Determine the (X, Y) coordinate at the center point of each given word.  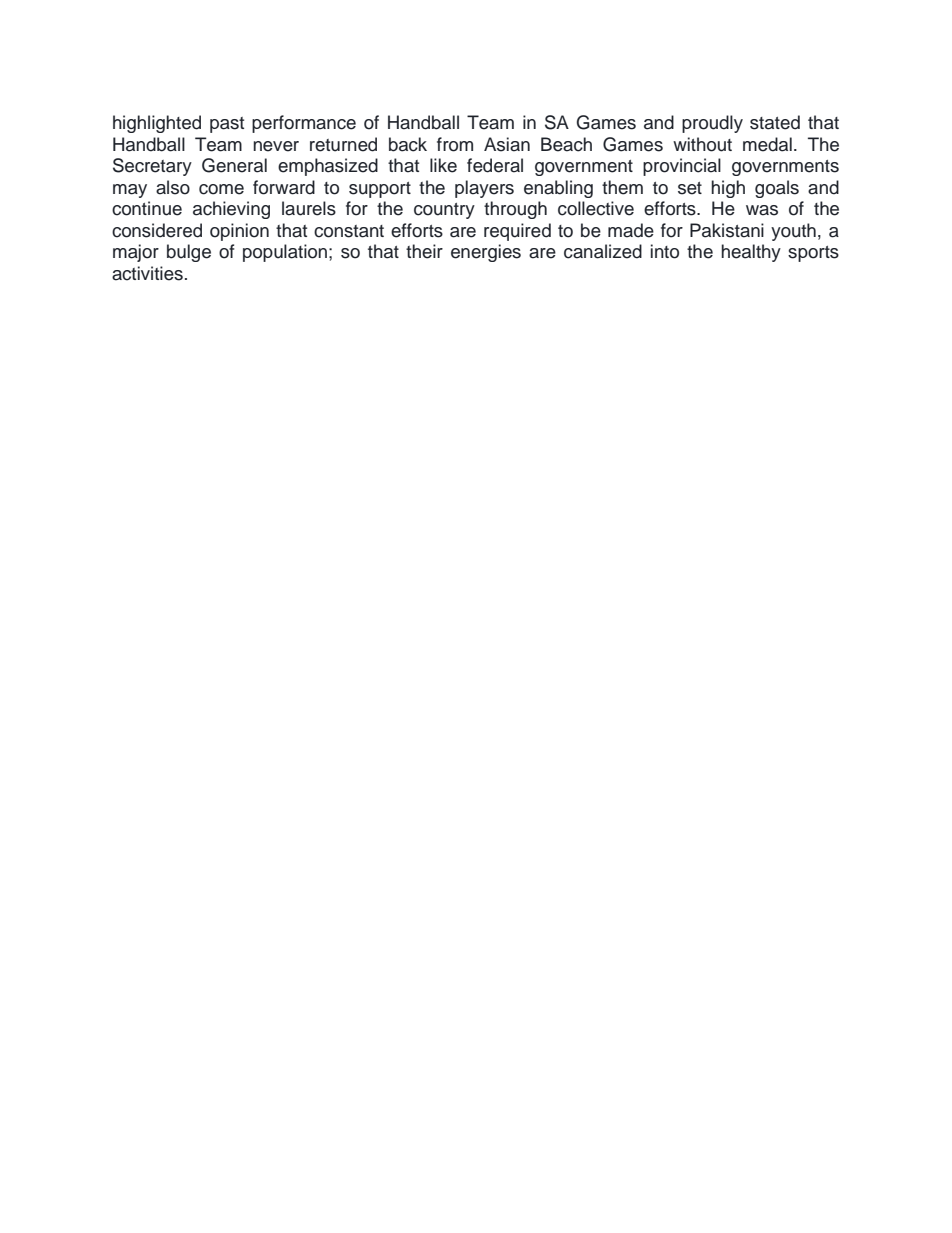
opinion (239, 232)
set (690, 188)
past (227, 125)
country (444, 211)
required (517, 232)
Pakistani (727, 230)
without (702, 144)
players (484, 189)
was (762, 210)
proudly (712, 124)
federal (495, 165)
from (455, 144)
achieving (231, 210)
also (173, 187)
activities (147, 273)
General (234, 165)
